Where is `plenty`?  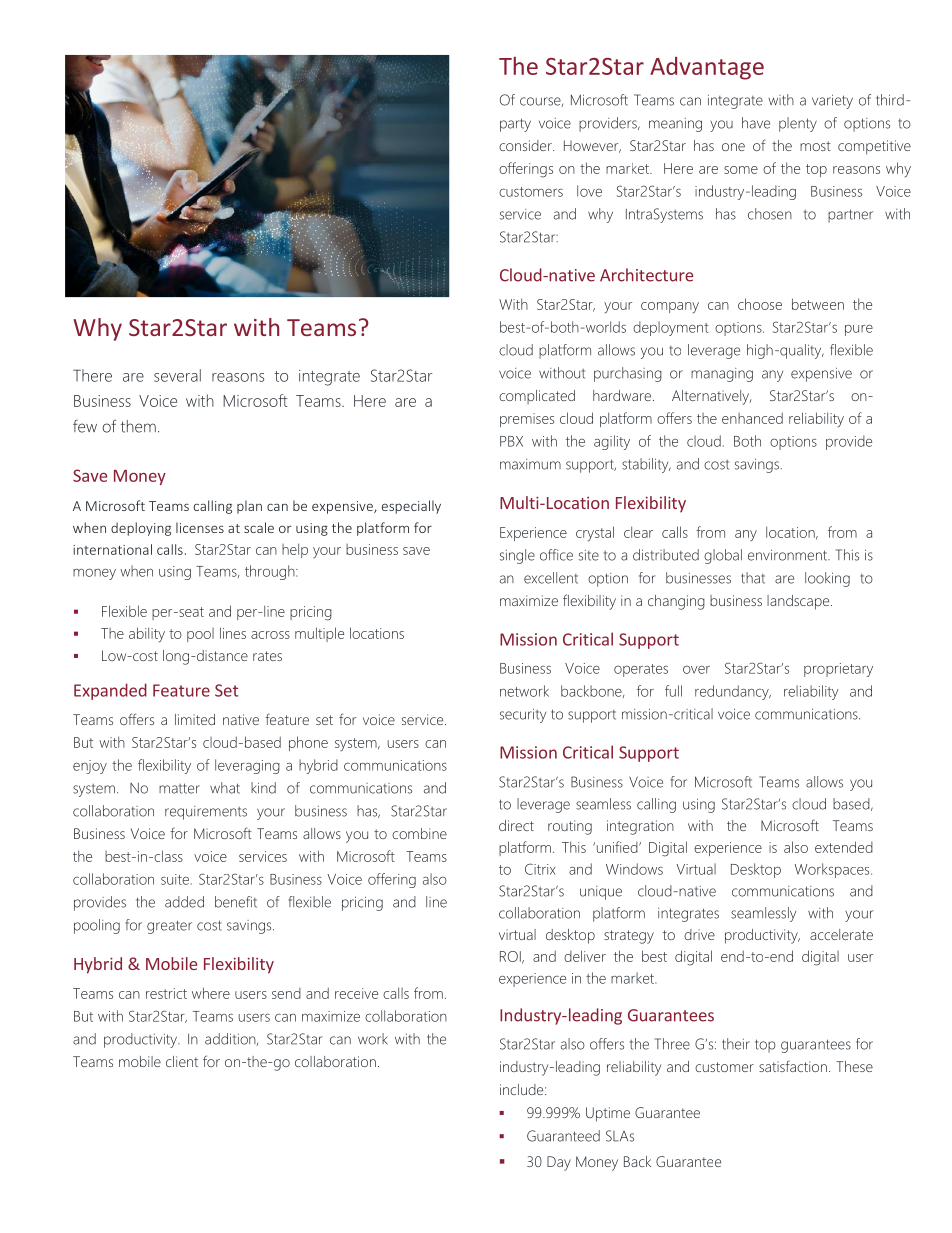 plenty is located at coordinates (798, 124).
